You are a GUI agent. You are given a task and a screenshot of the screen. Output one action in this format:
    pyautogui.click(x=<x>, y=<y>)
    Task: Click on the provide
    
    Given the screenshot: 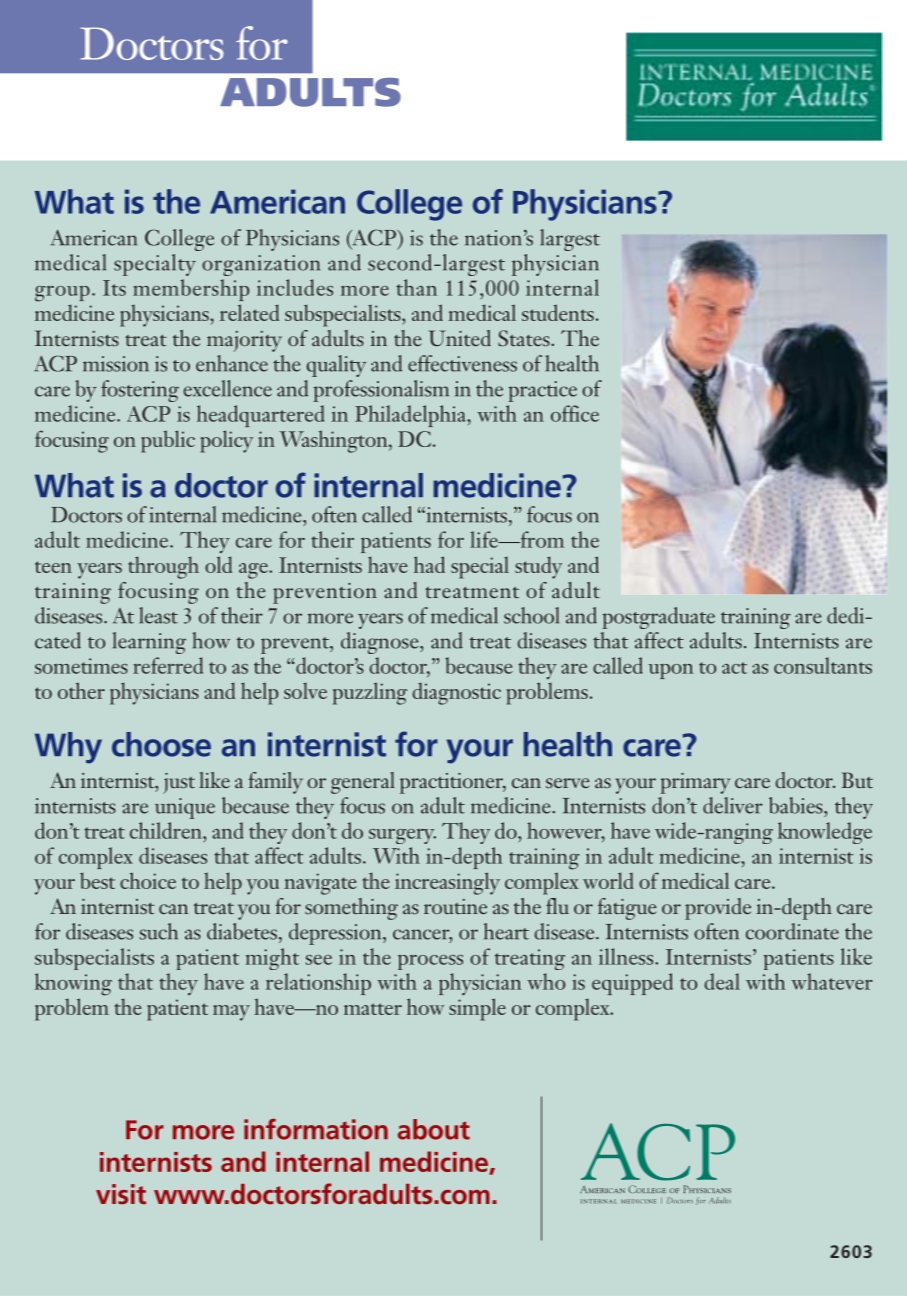 What is the action you would take?
    pyautogui.click(x=718, y=909)
